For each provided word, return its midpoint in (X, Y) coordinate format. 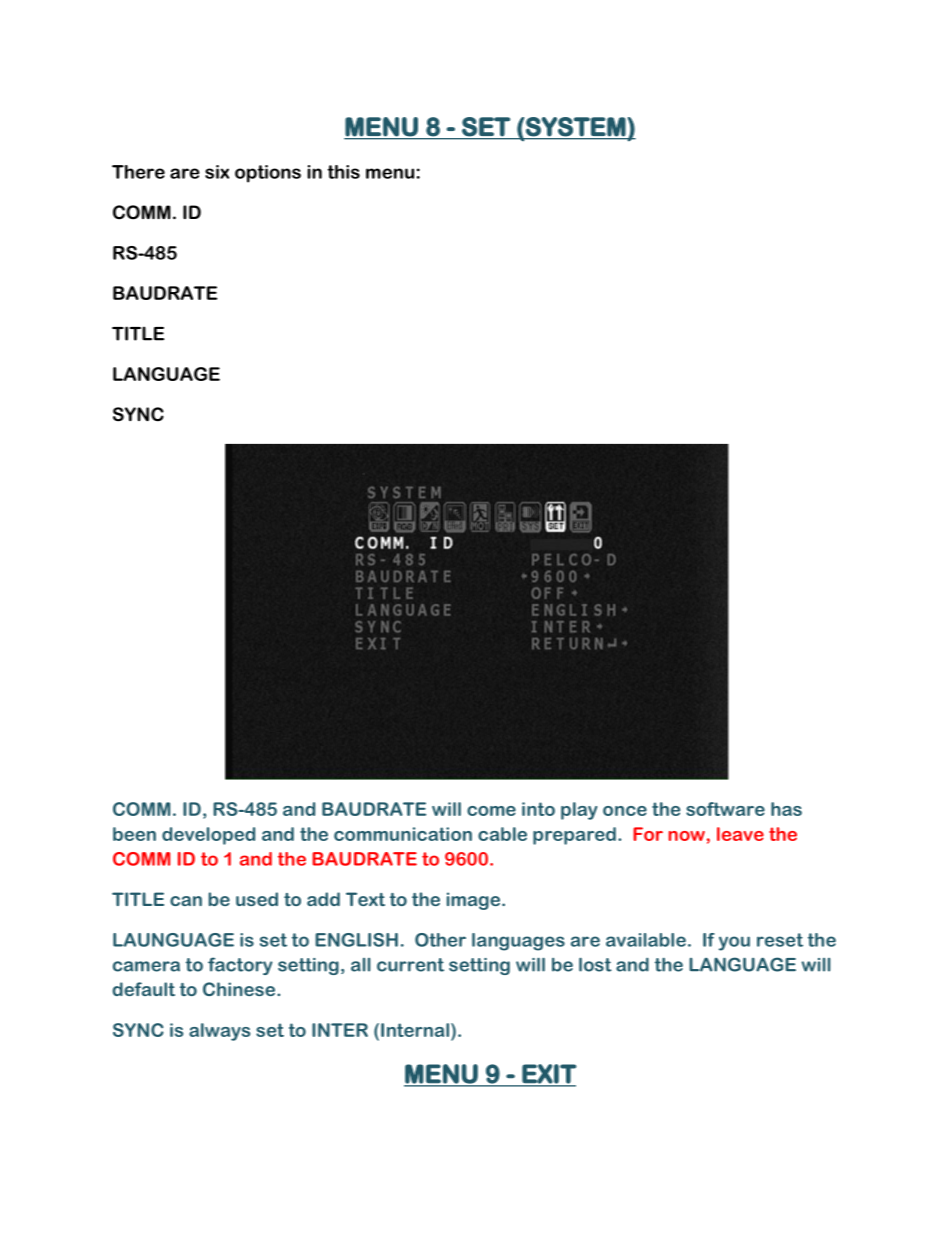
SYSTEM (576, 126)
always (219, 1032)
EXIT (548, 1075)
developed (208, 836)
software (725, 809)
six (217, 172)
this (344, 172)
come (491, 811)
